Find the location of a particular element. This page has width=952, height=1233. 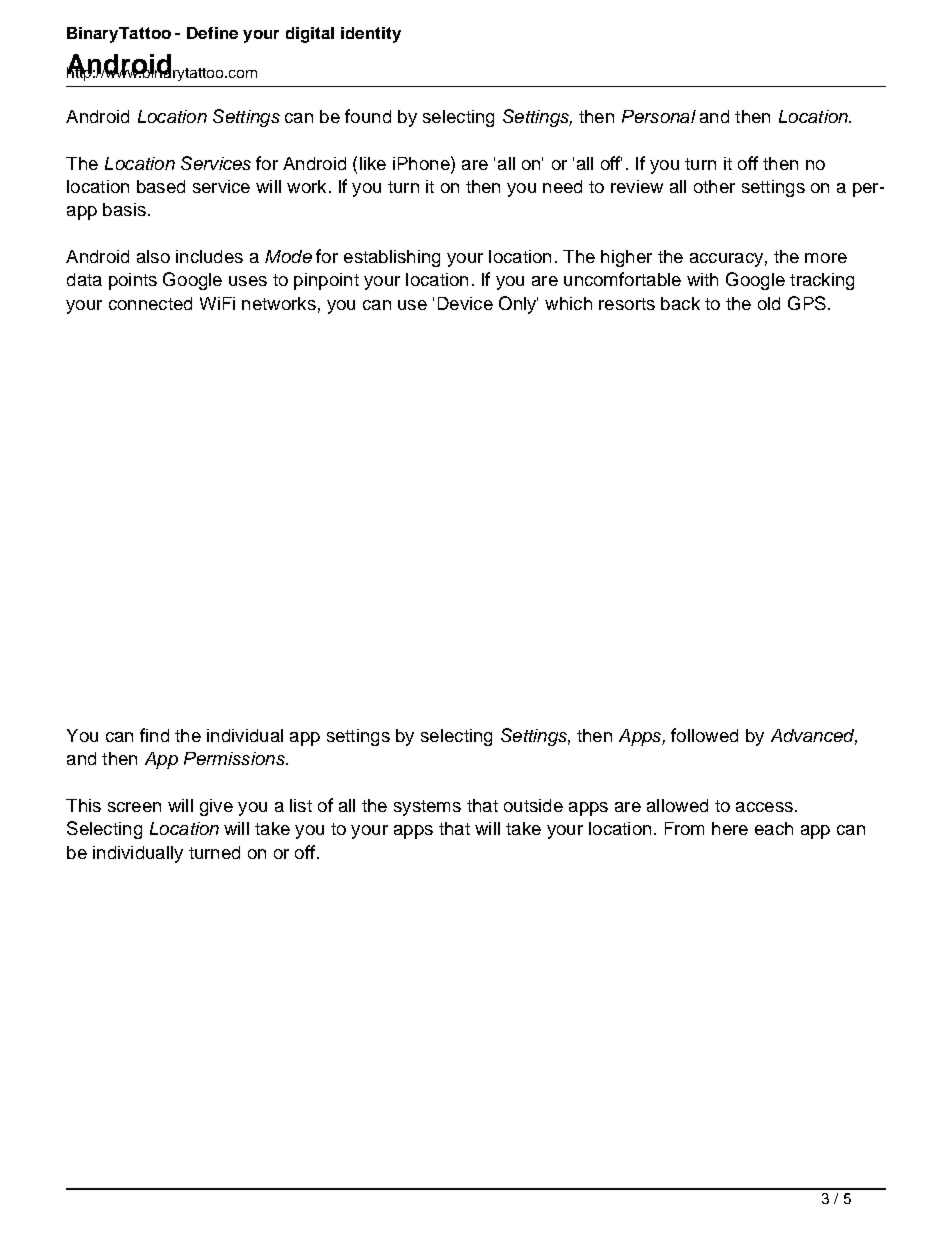

identity is located at coordinates (371, 35).
